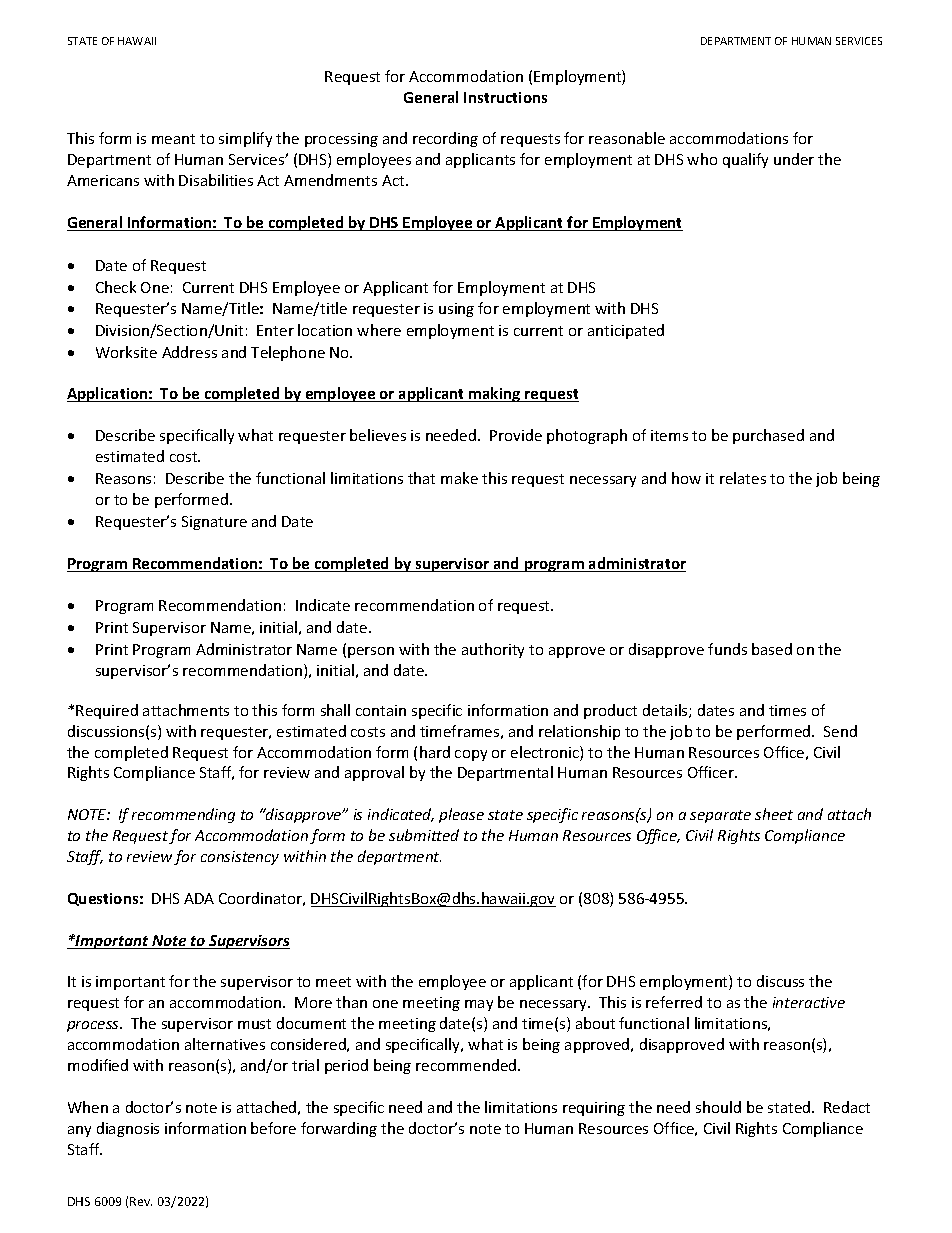 Image resolution: width=952 pixels, height=1233 pixels. What do you see at coordinates (173, 139) in the page?
I see `meant` at bounding box center [173, 139].
